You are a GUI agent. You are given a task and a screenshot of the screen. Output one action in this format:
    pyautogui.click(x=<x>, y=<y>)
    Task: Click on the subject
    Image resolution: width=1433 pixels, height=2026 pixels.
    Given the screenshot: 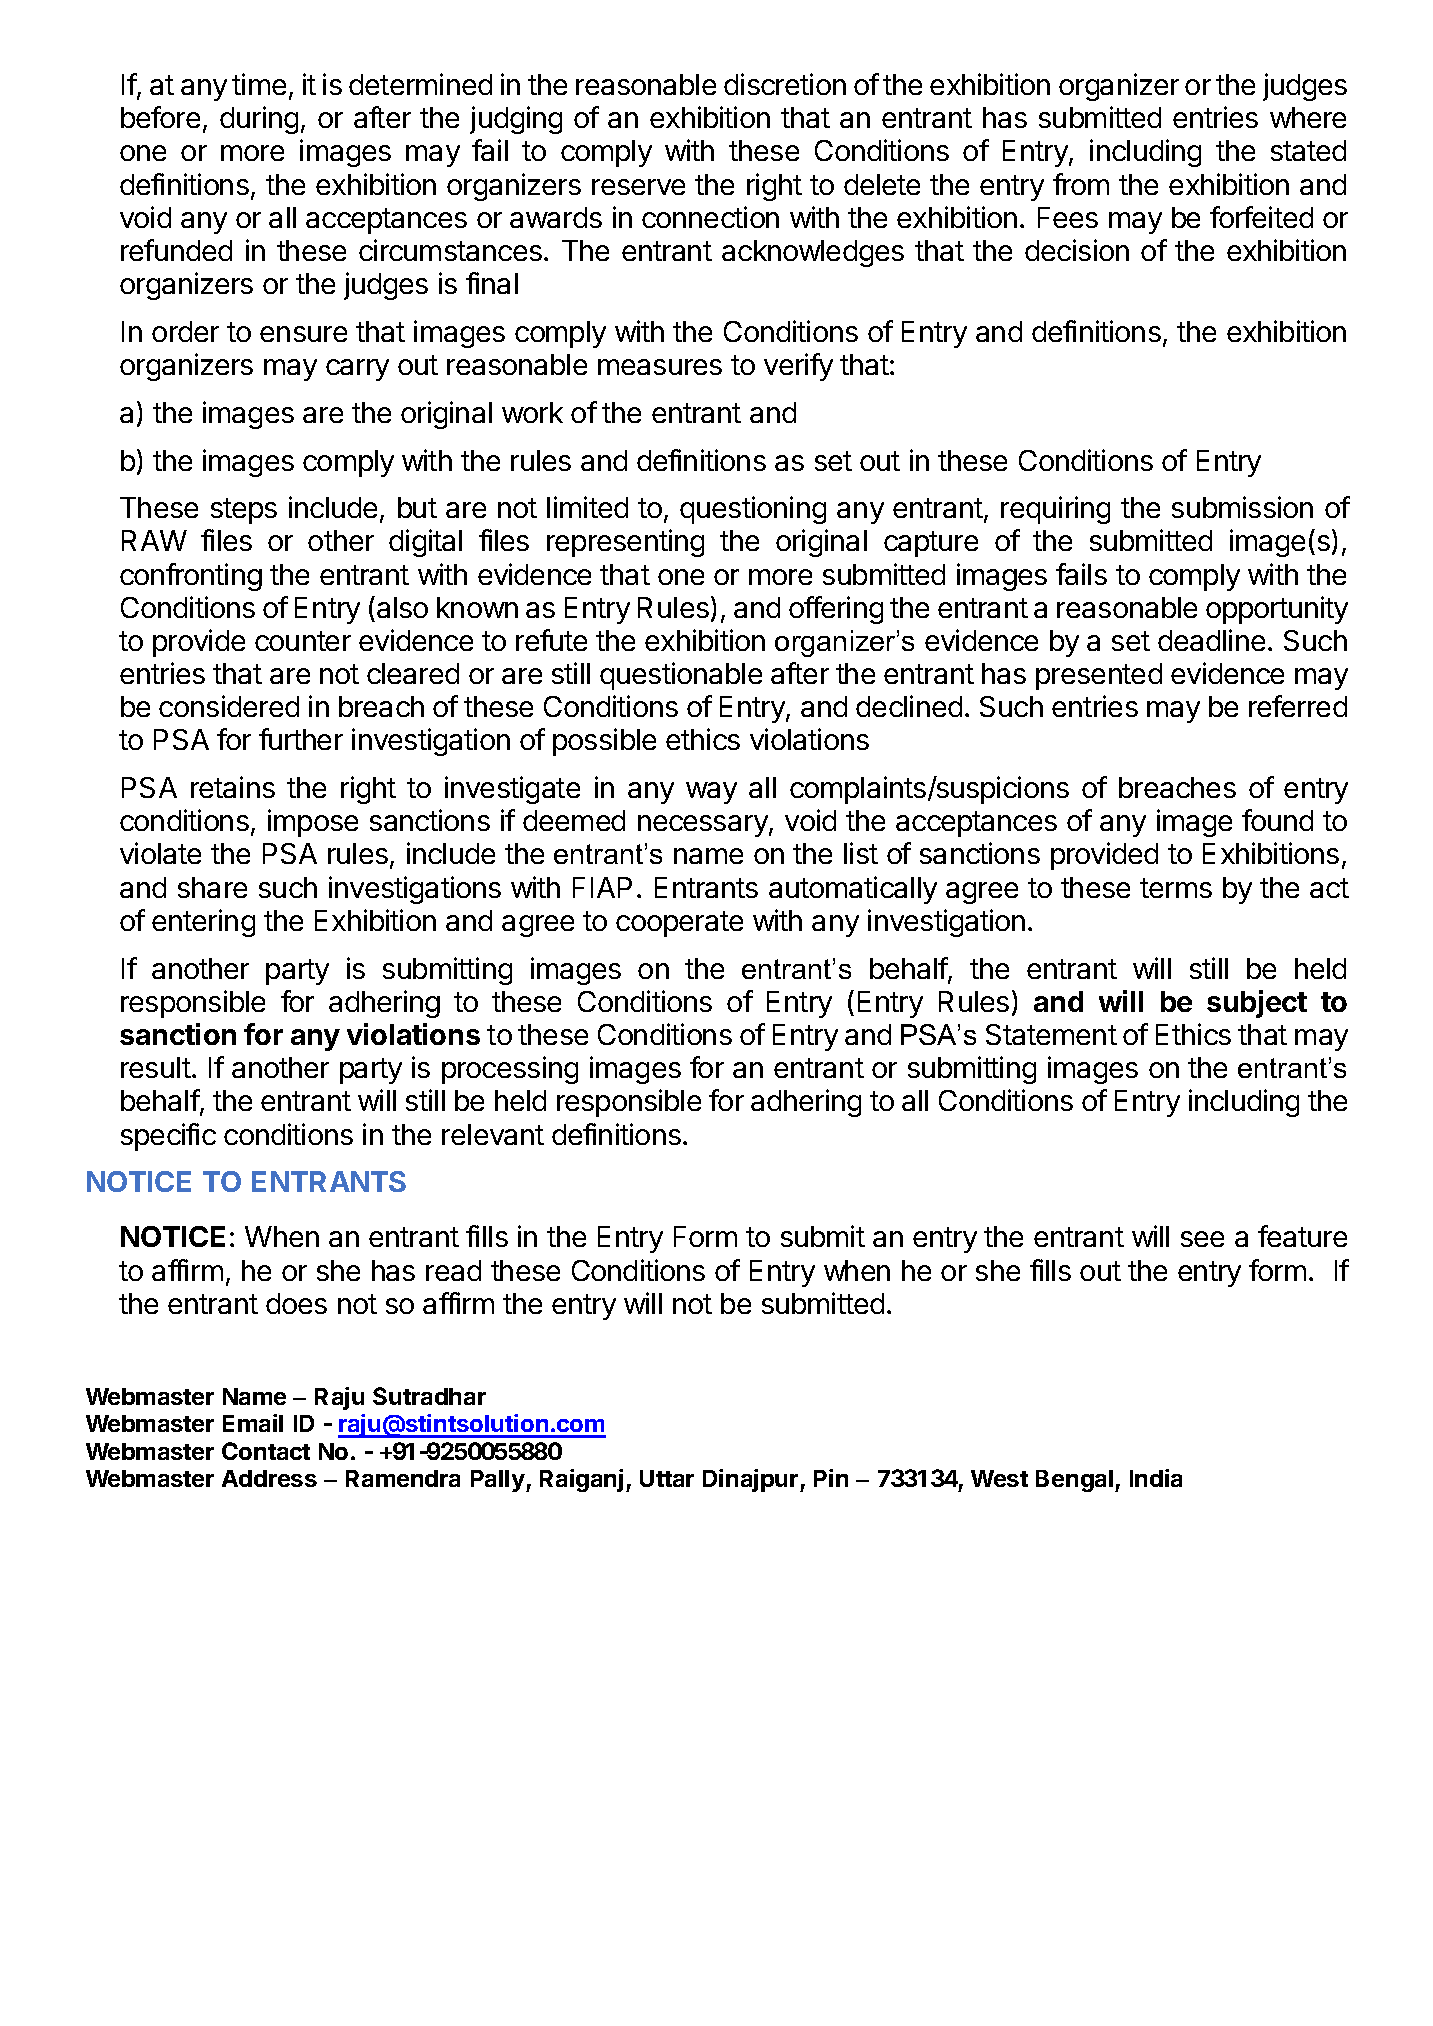 What is the action you would take?
    pyautogui.click(x=1257, y=1004)
